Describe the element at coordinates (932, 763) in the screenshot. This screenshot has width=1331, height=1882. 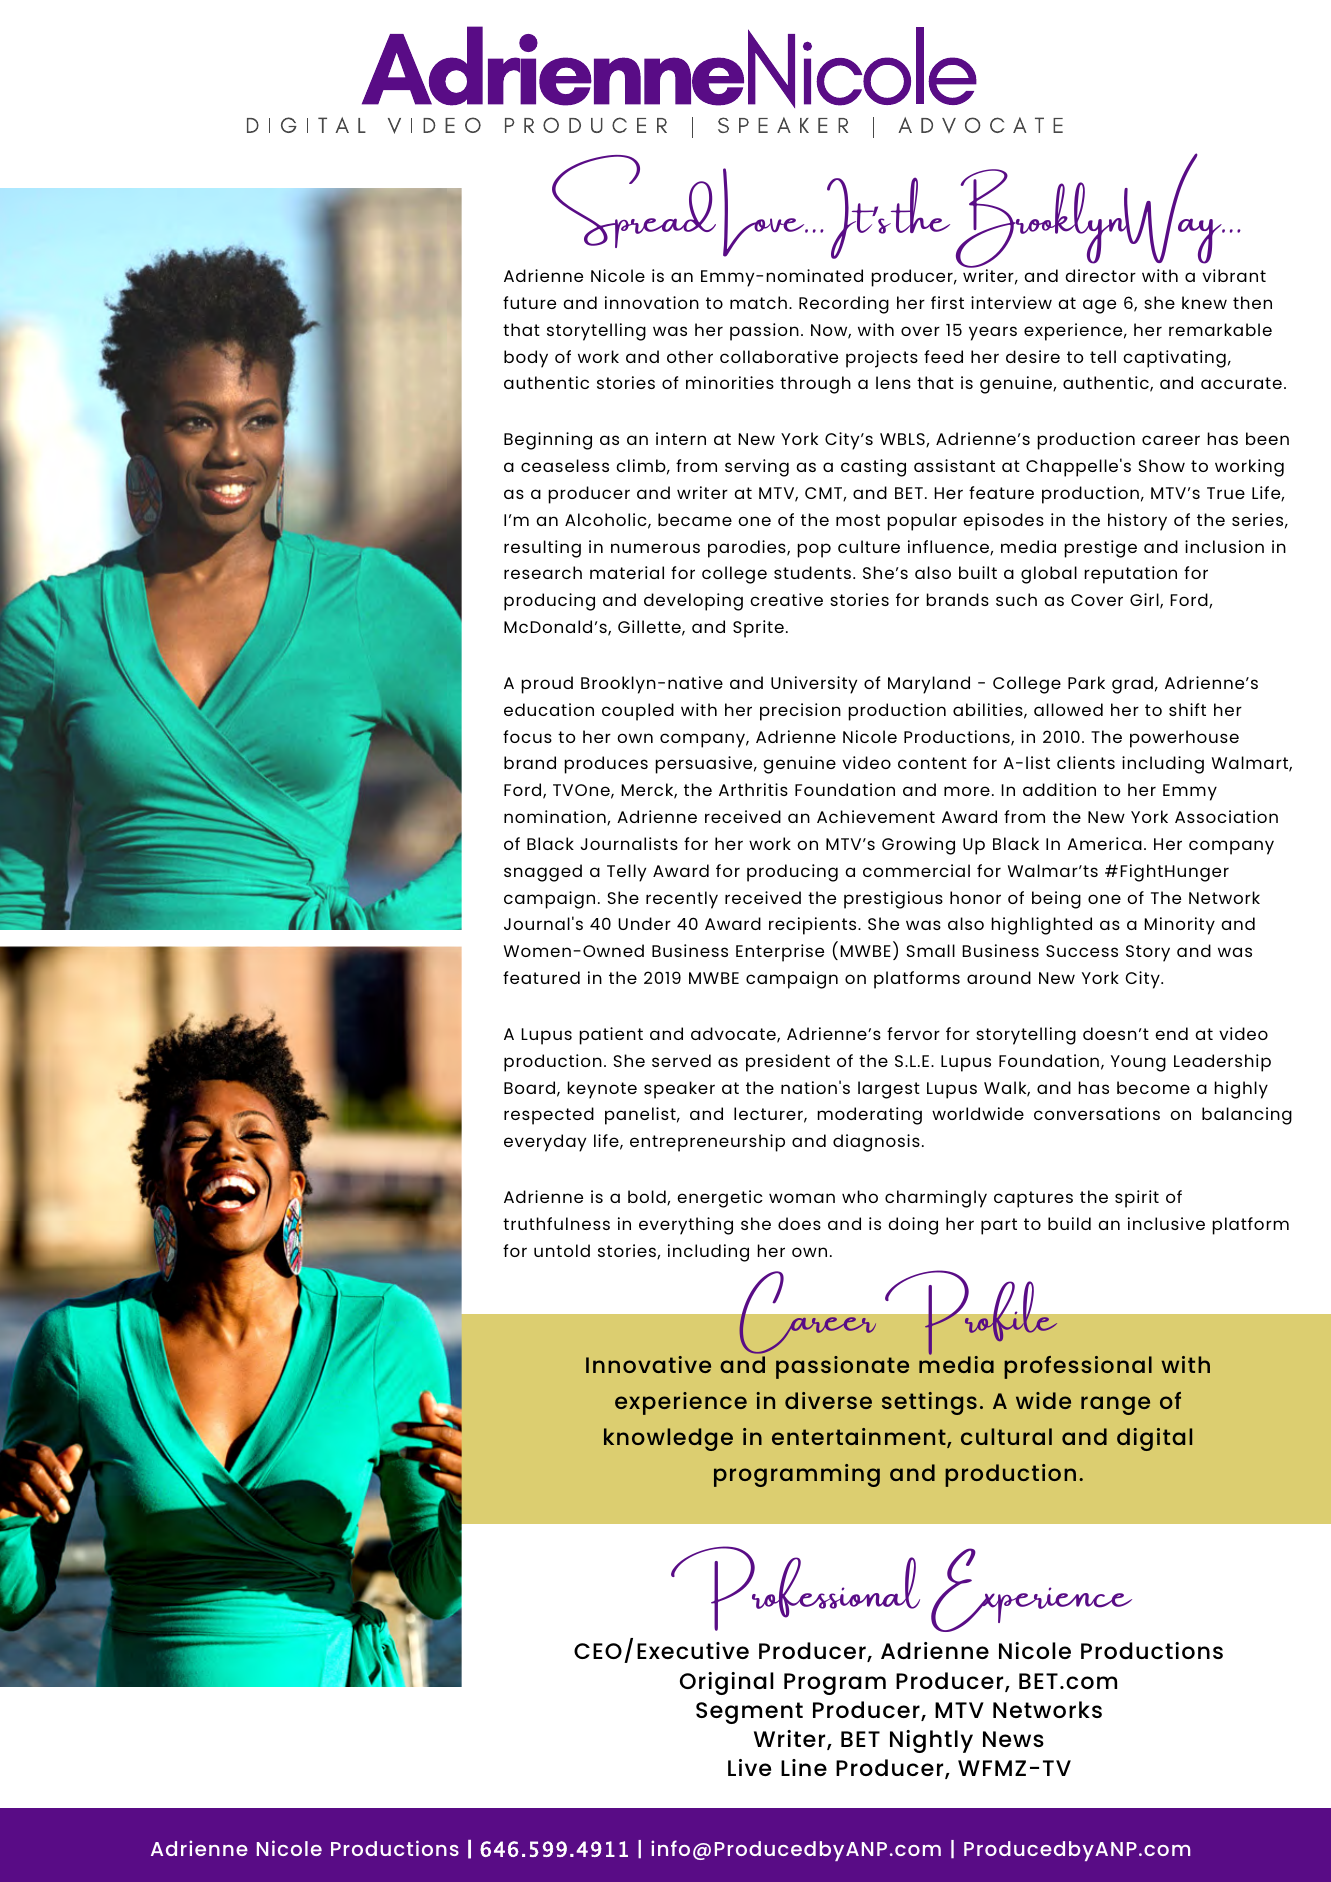
I see `content` at that location.
